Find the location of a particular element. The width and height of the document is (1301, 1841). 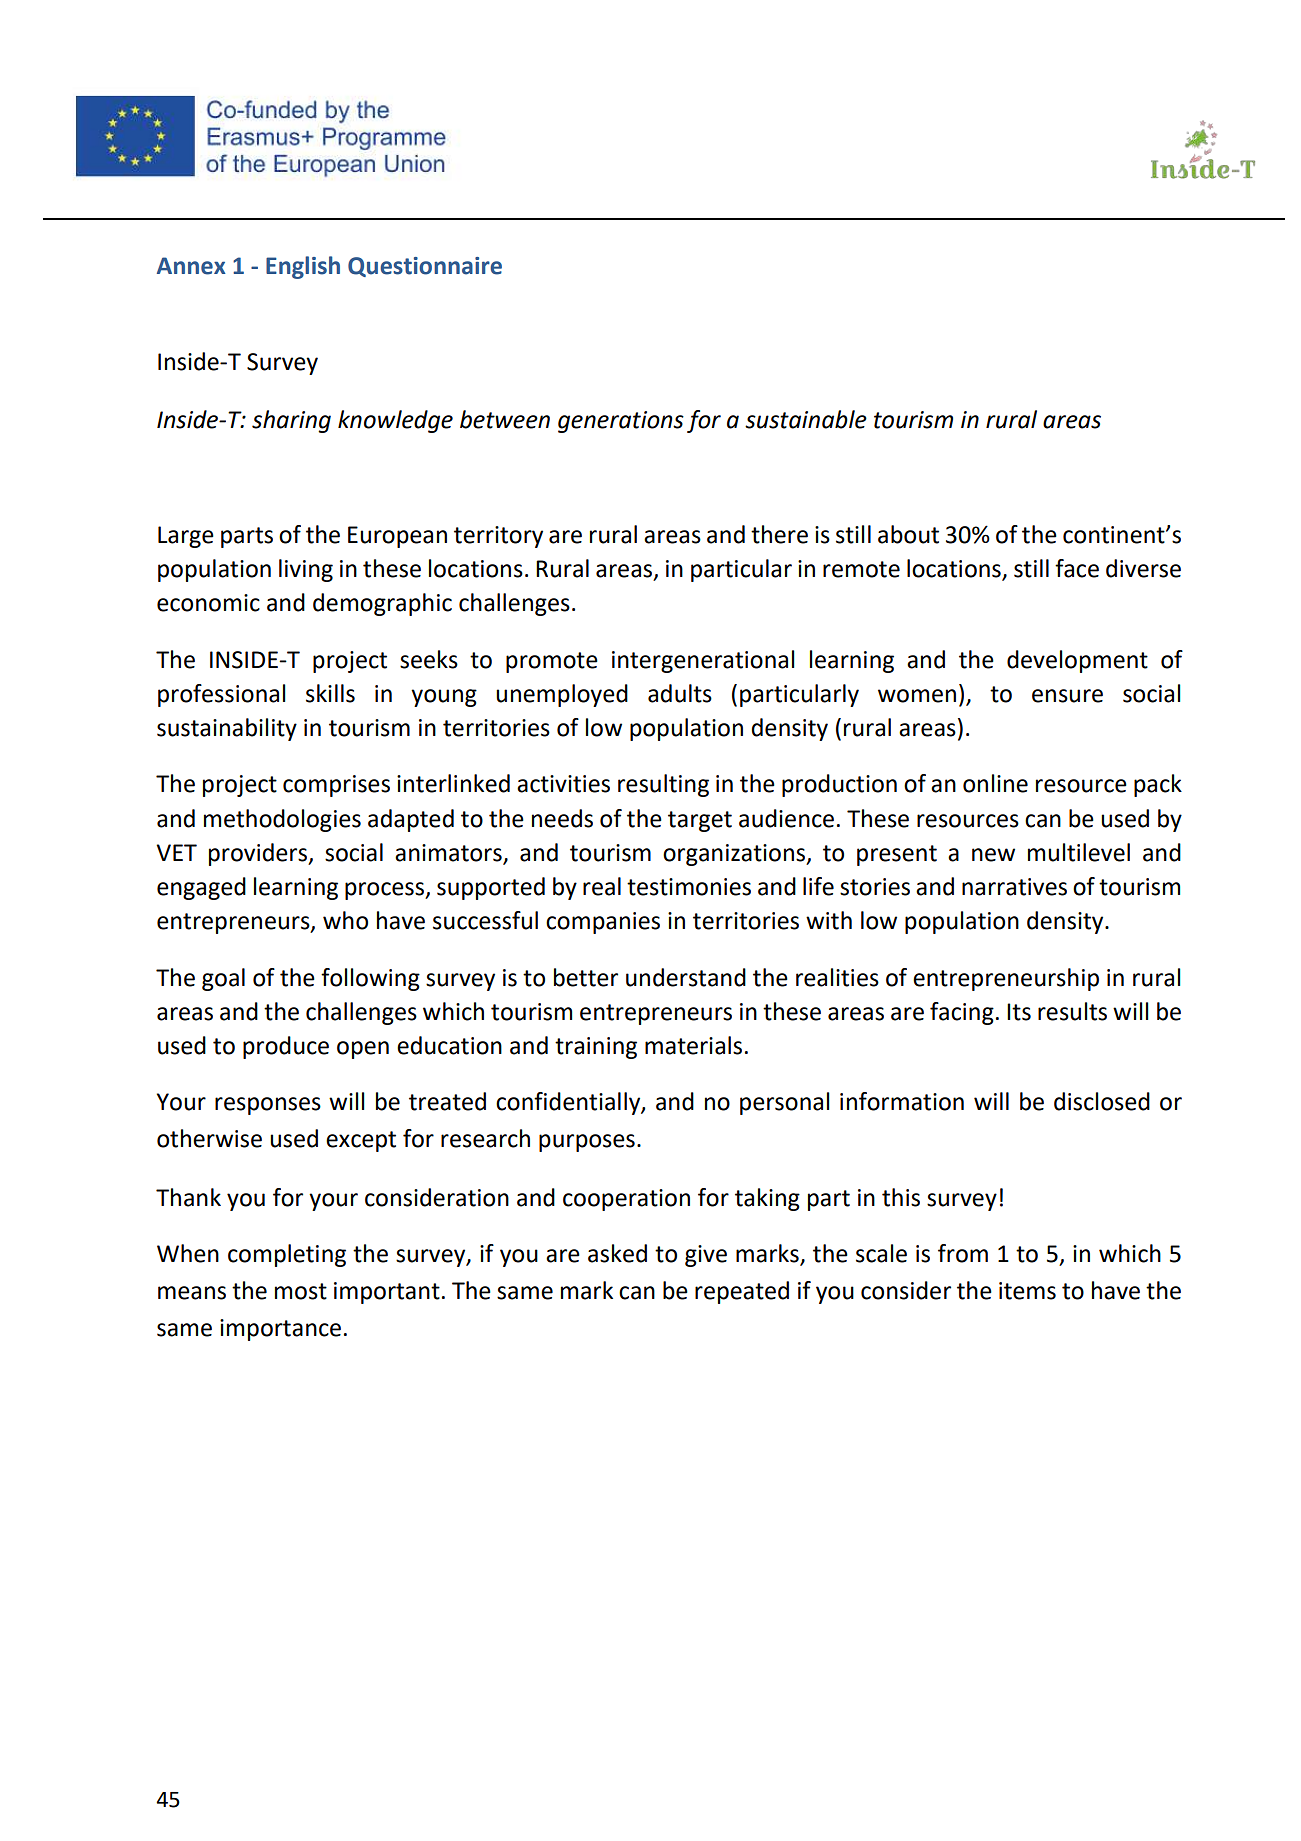

most is located at coordinates (301, 1291).
